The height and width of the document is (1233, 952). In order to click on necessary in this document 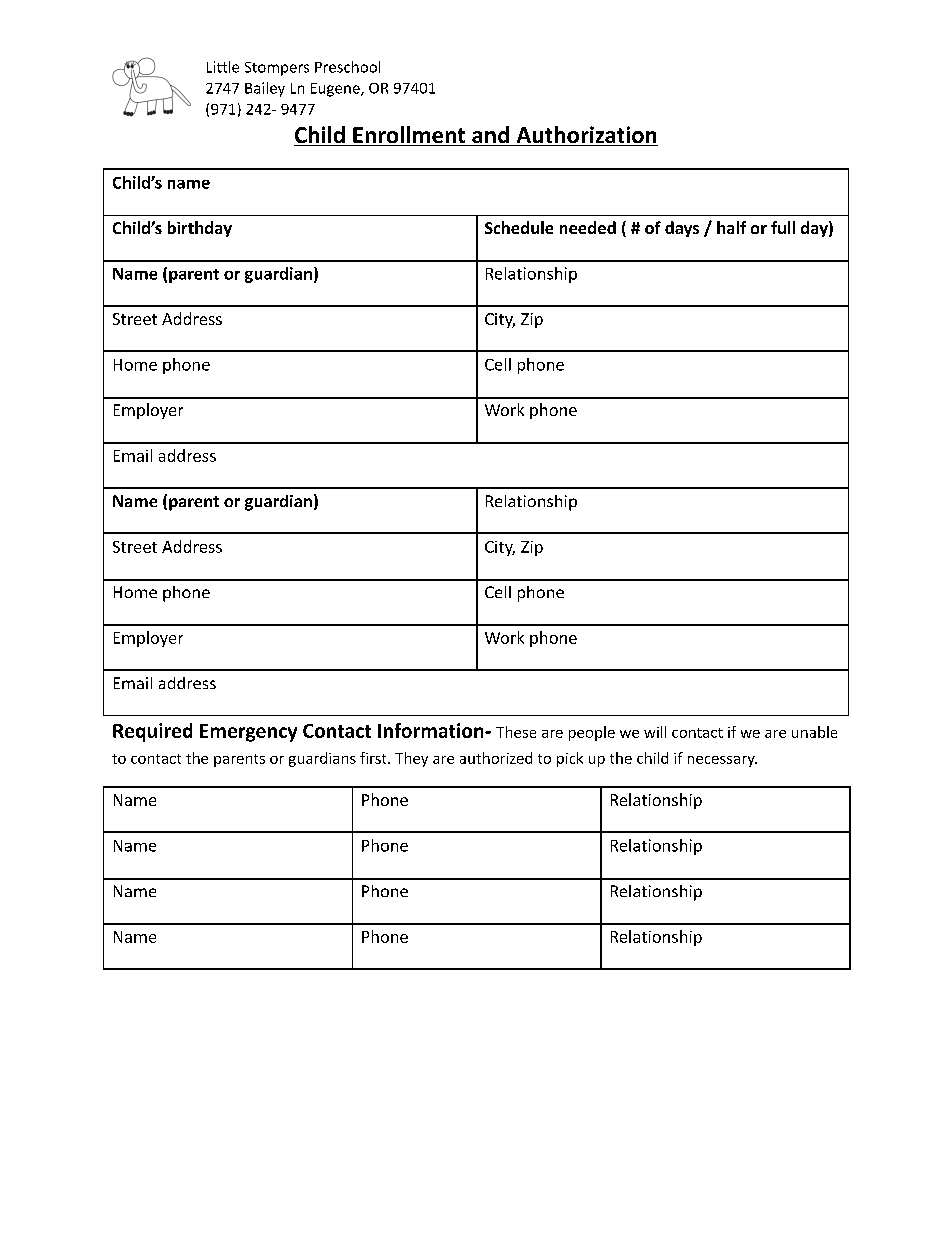, I will do `click(722, 761)`.
